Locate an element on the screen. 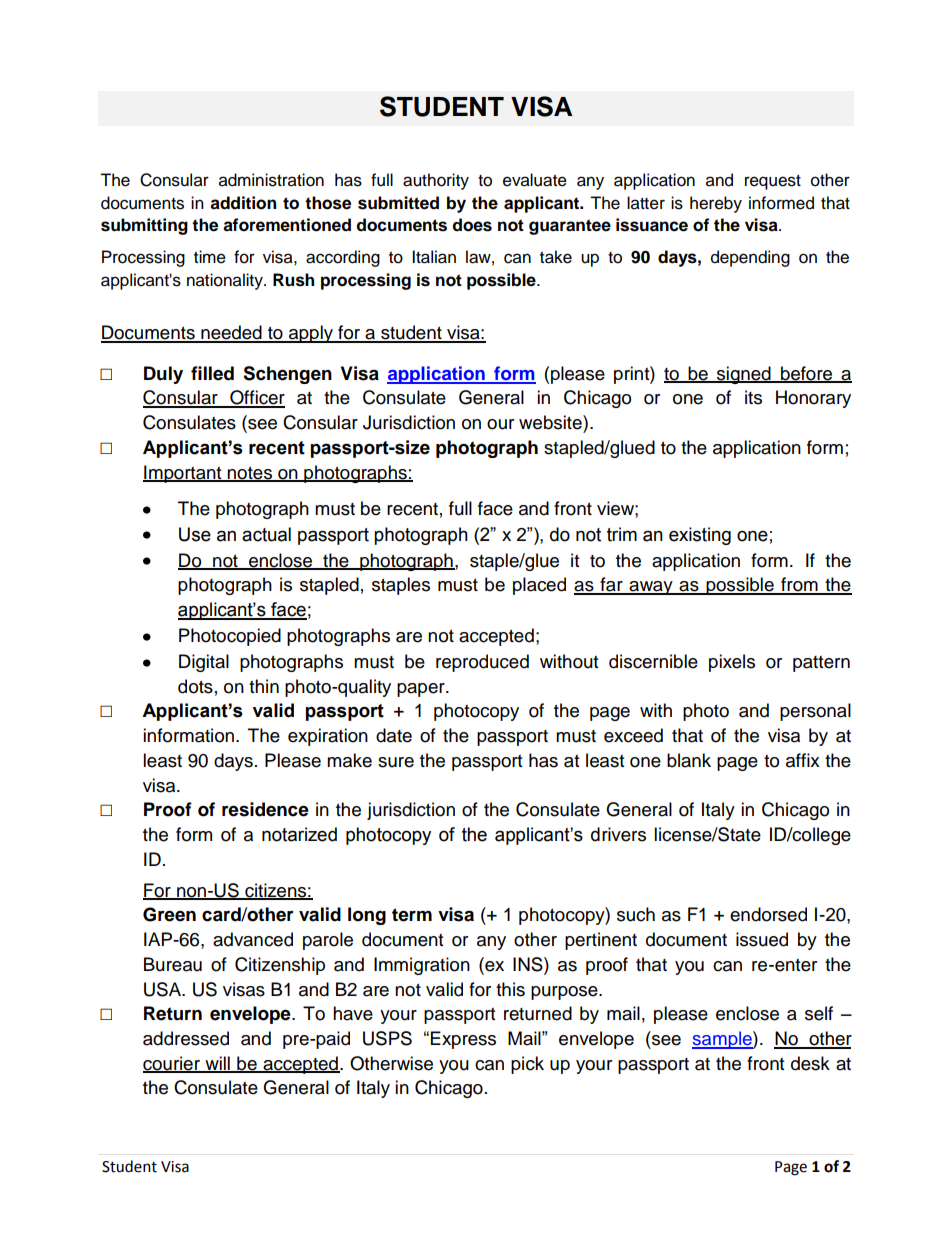 The width and height of the screenshot is (952, 1233). Express is located at coordinates (463, 1040).
